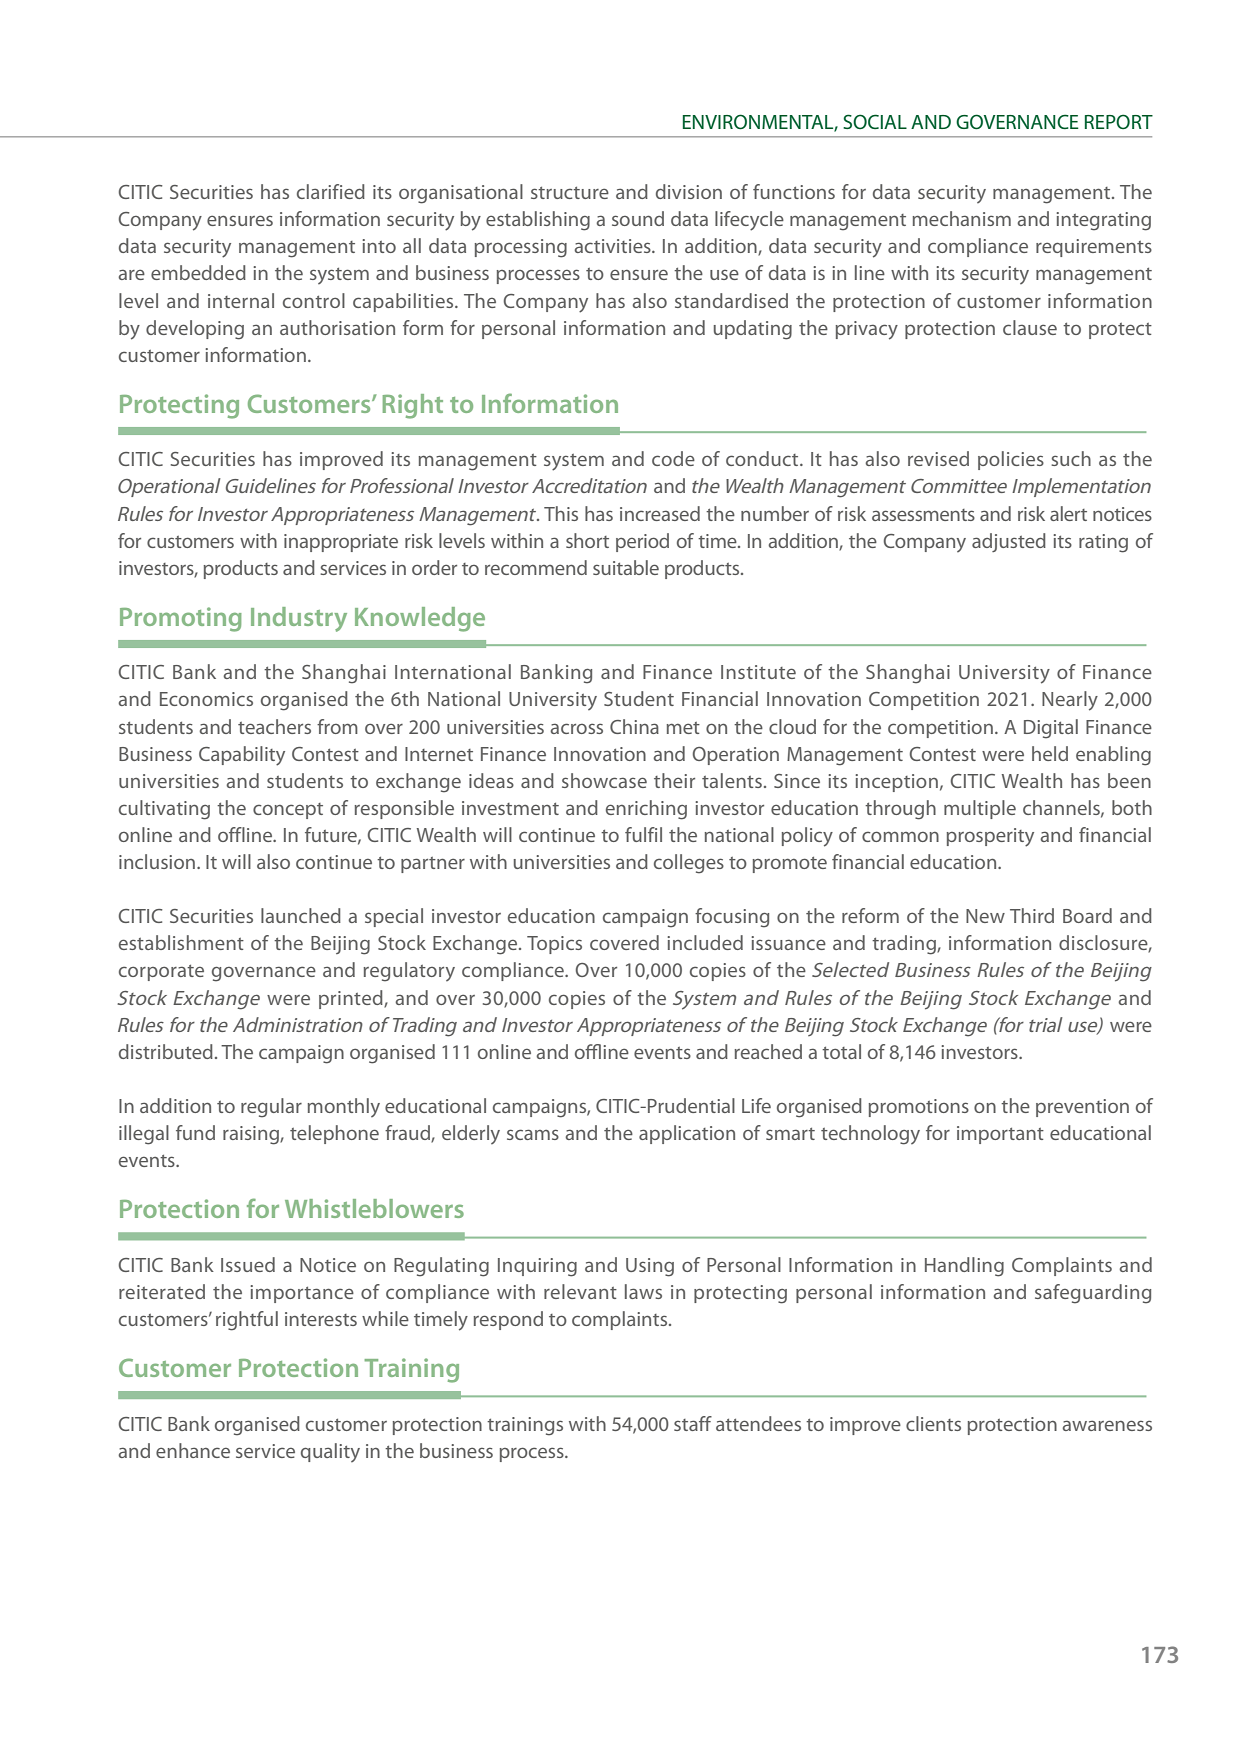  What do you see at coordinates (933, 1423) in the document?
I see `clients` at bounding box center [933, 1423].
